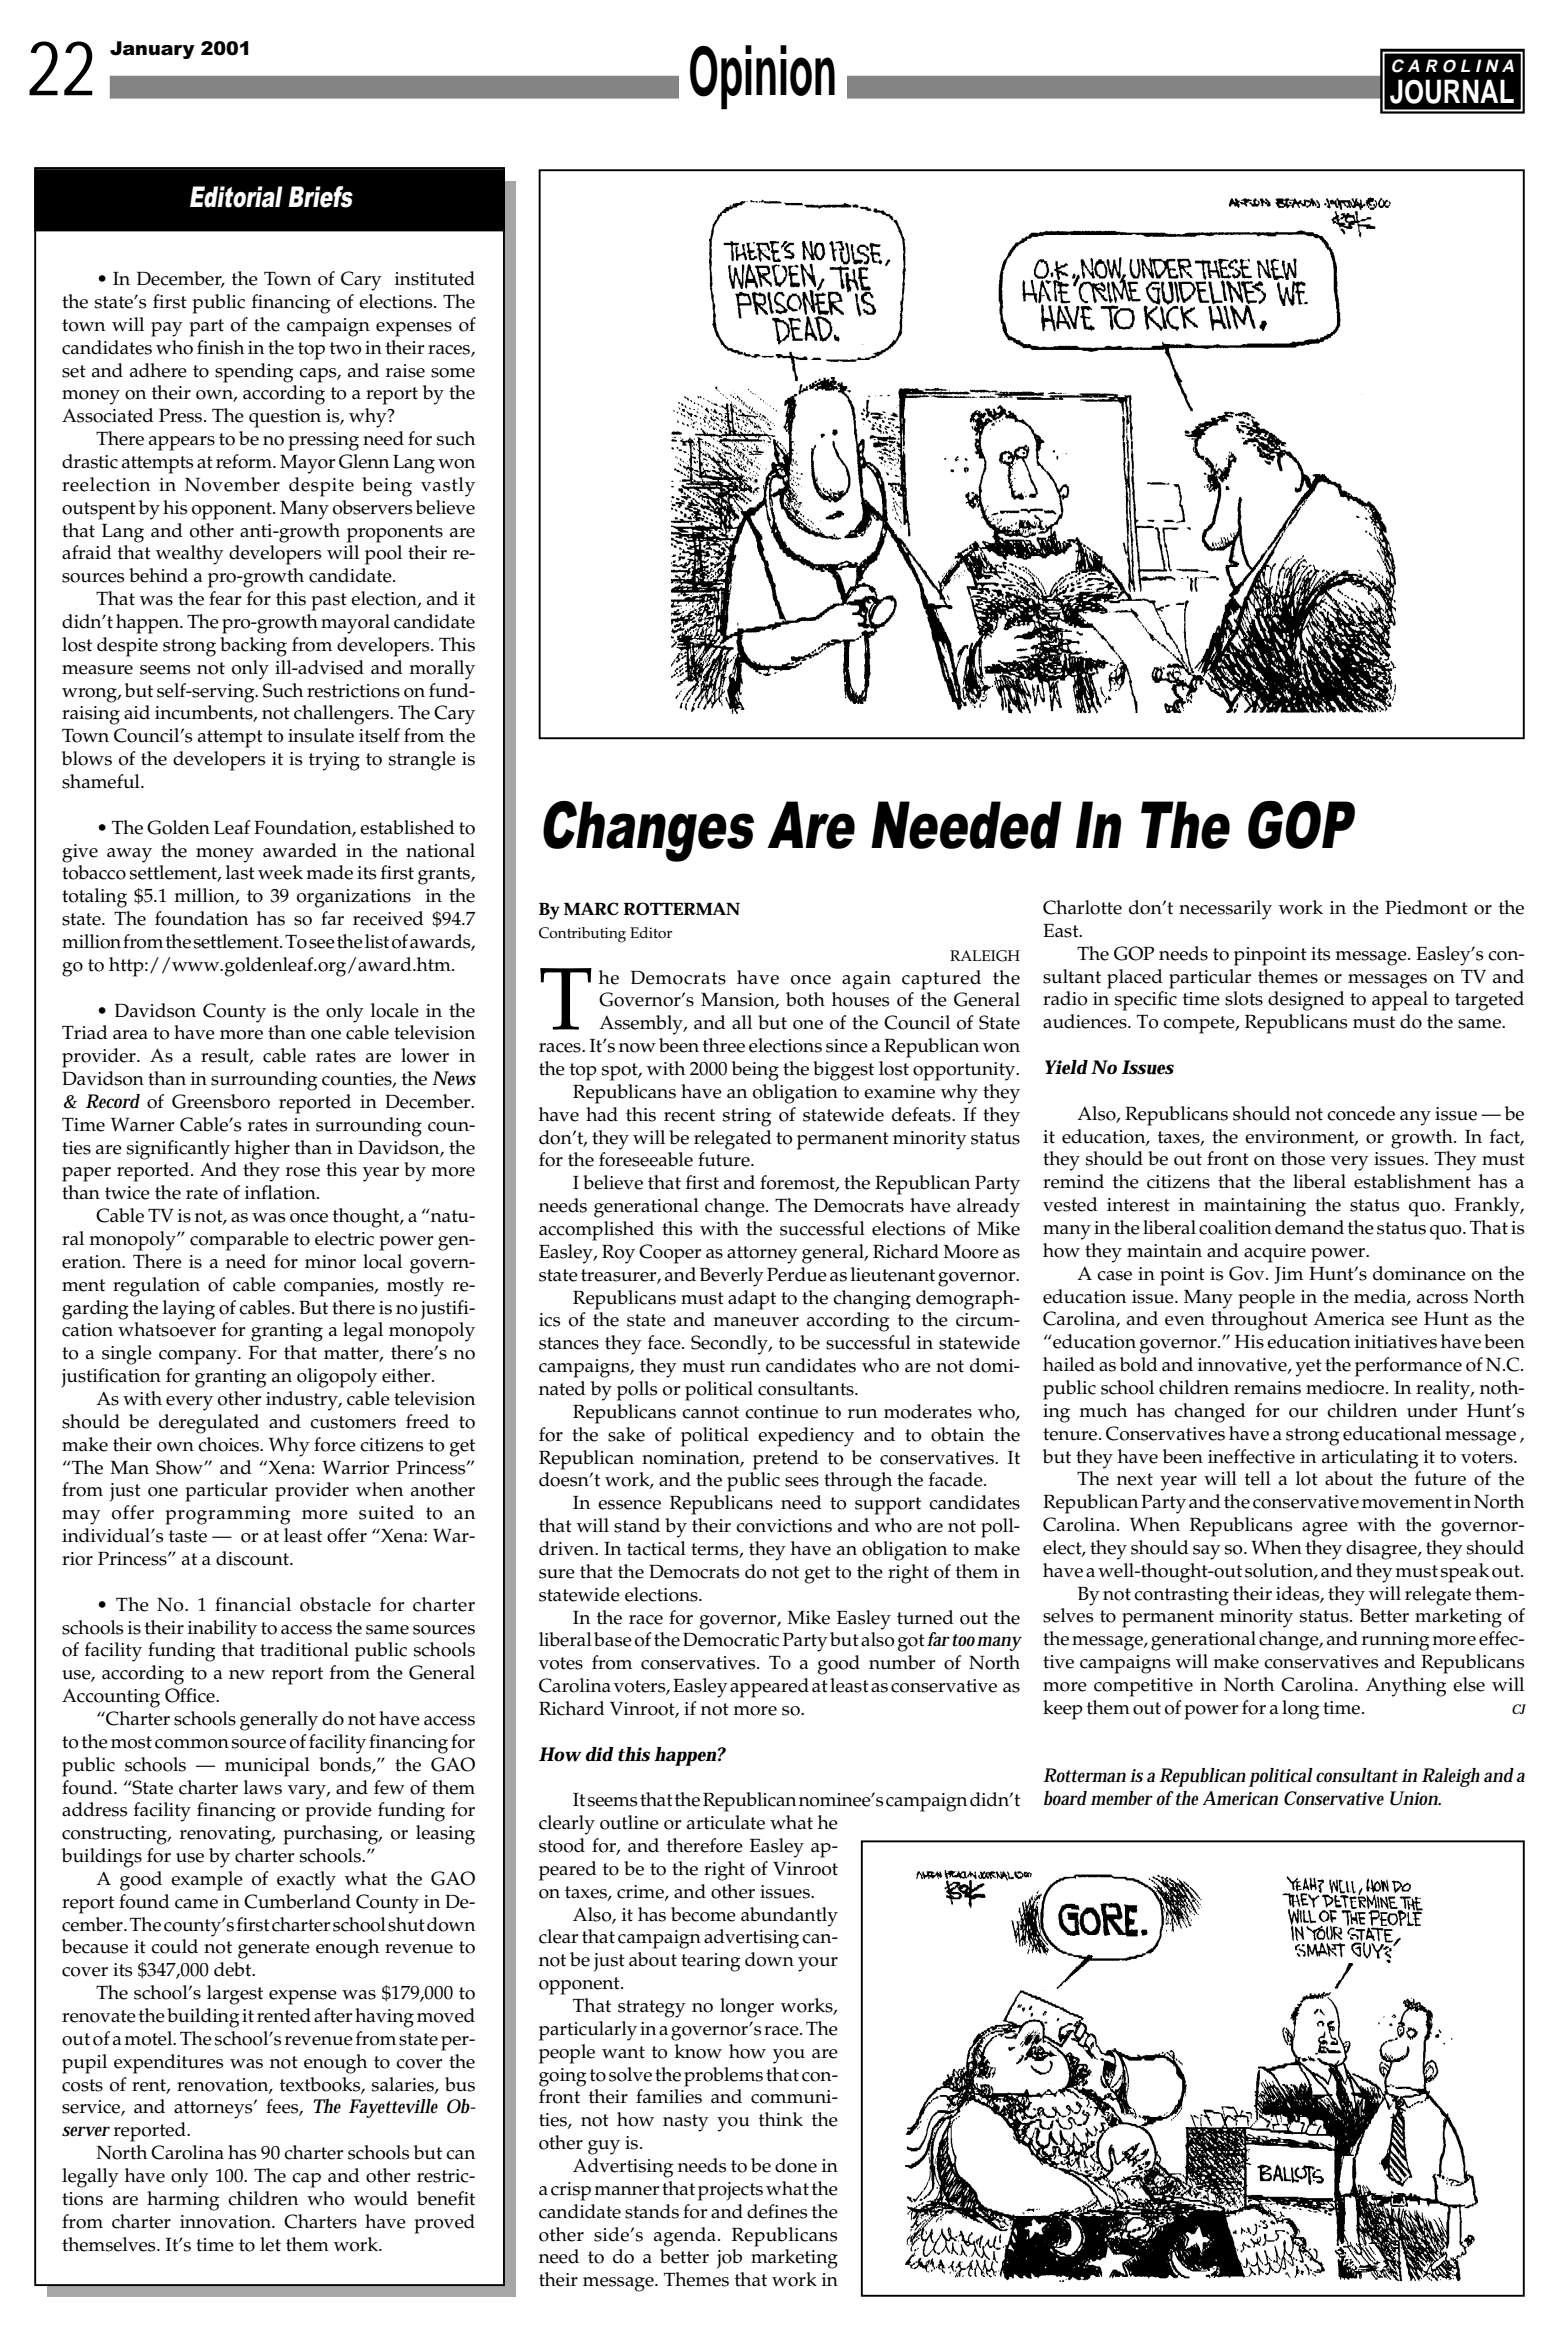  I want to click on backing, so click(253, 647).
